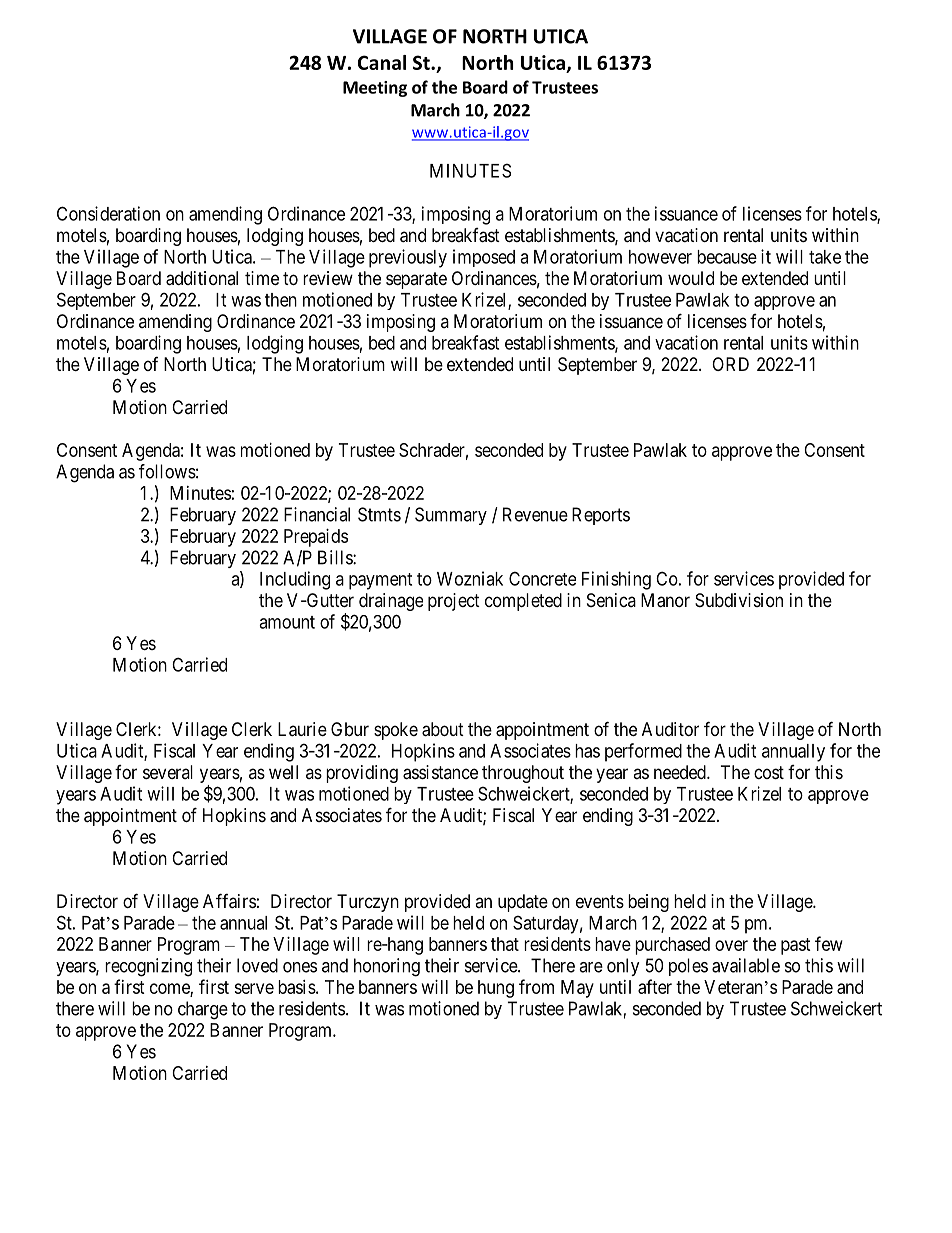  I want to click on cost, so click(769, 772).
